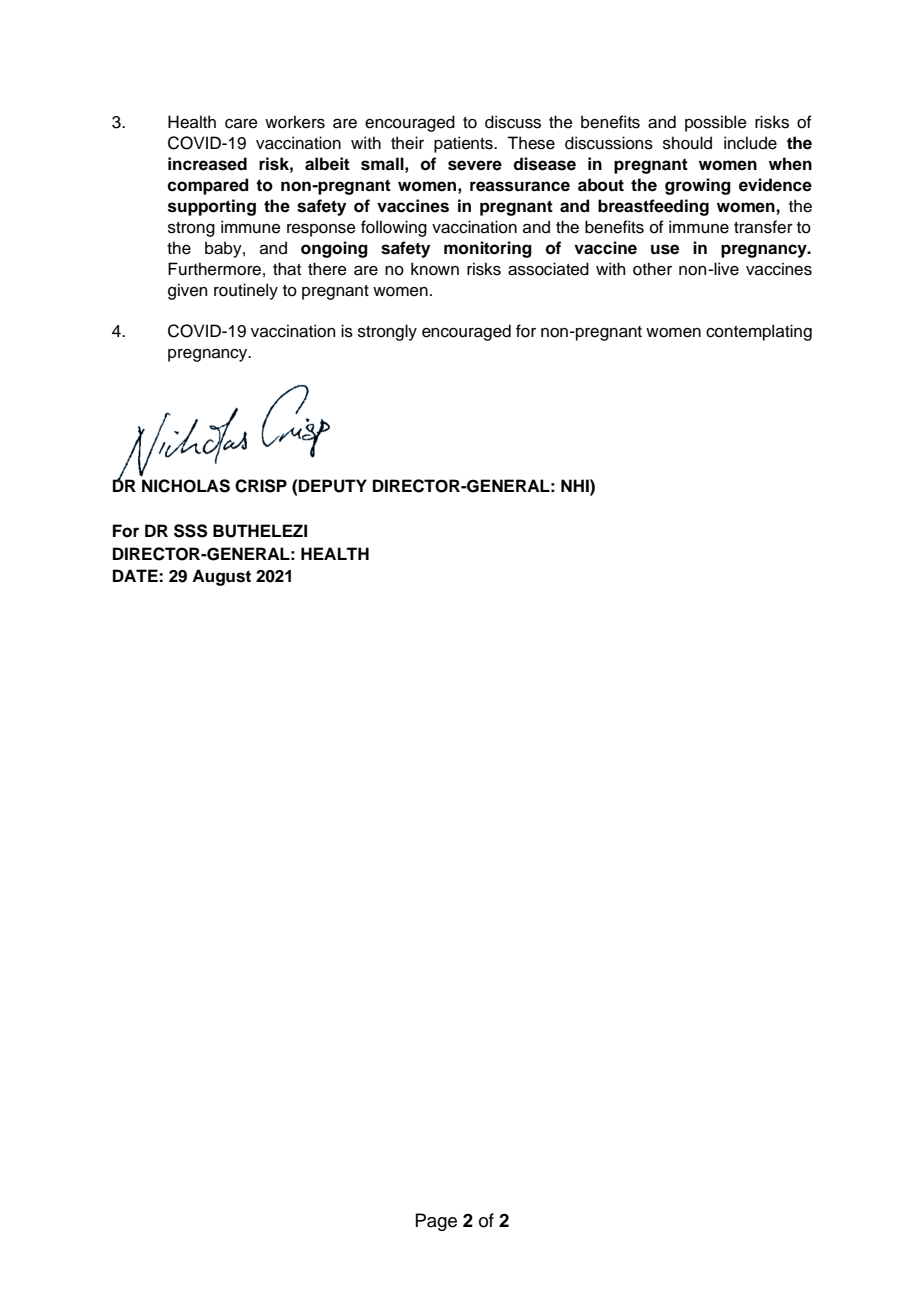 Image resolution: width=924 pixels, height=1307 pixels. What do you see at coordinates (186, 486) in the screenshot?
I see `NICHOLAS` at bounding box center [186, 486].
